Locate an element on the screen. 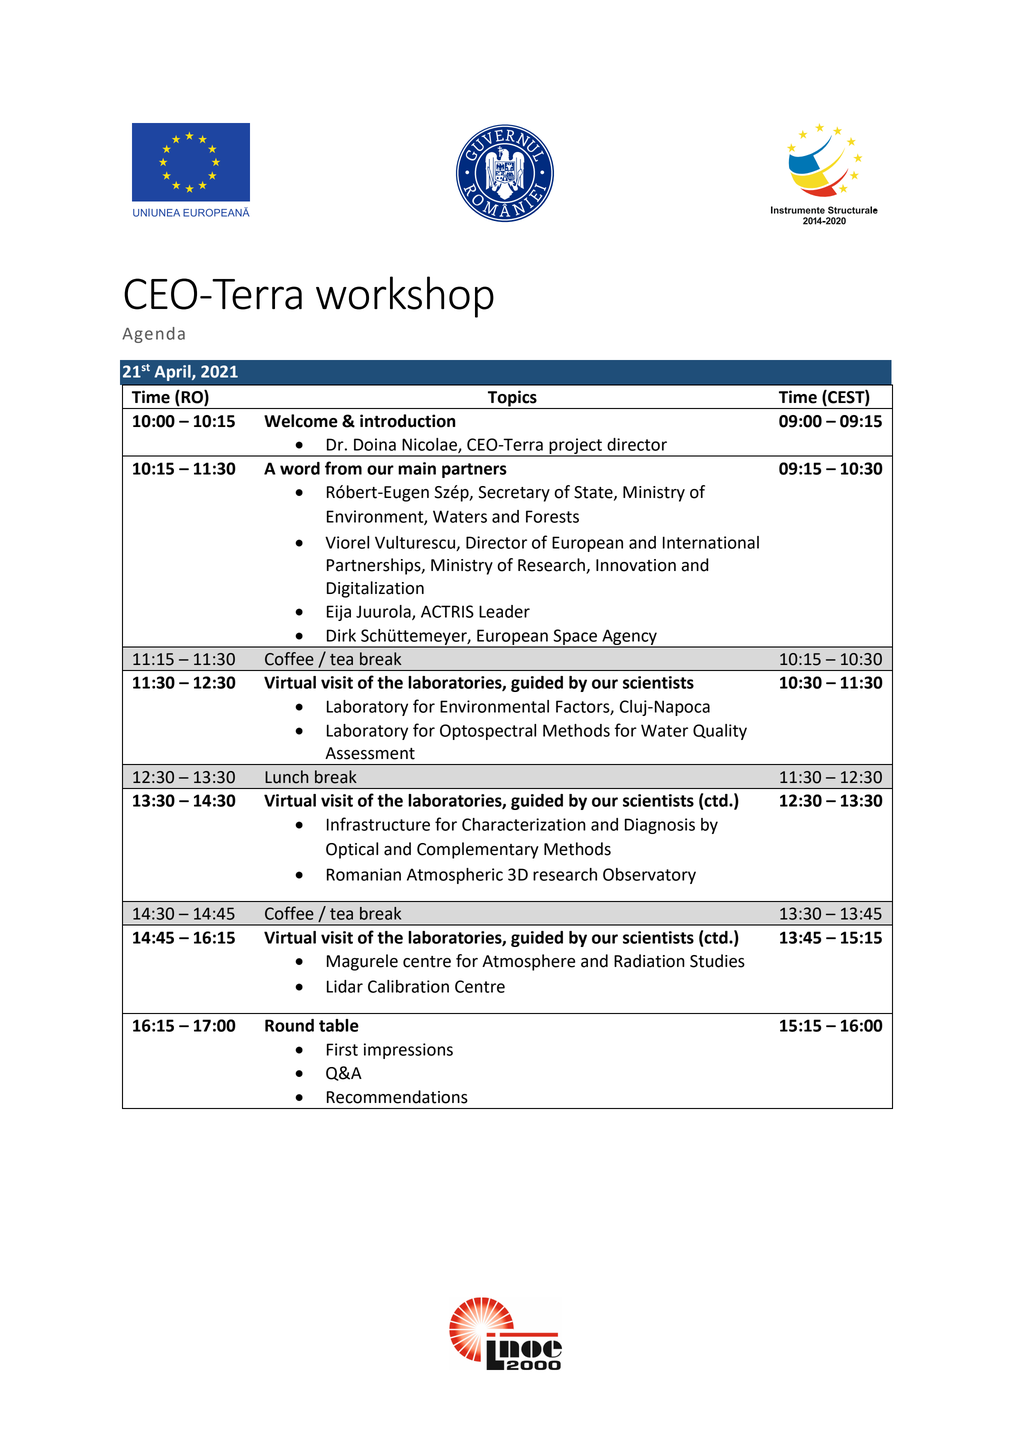  Round is located at coordinates (289, 1025).
